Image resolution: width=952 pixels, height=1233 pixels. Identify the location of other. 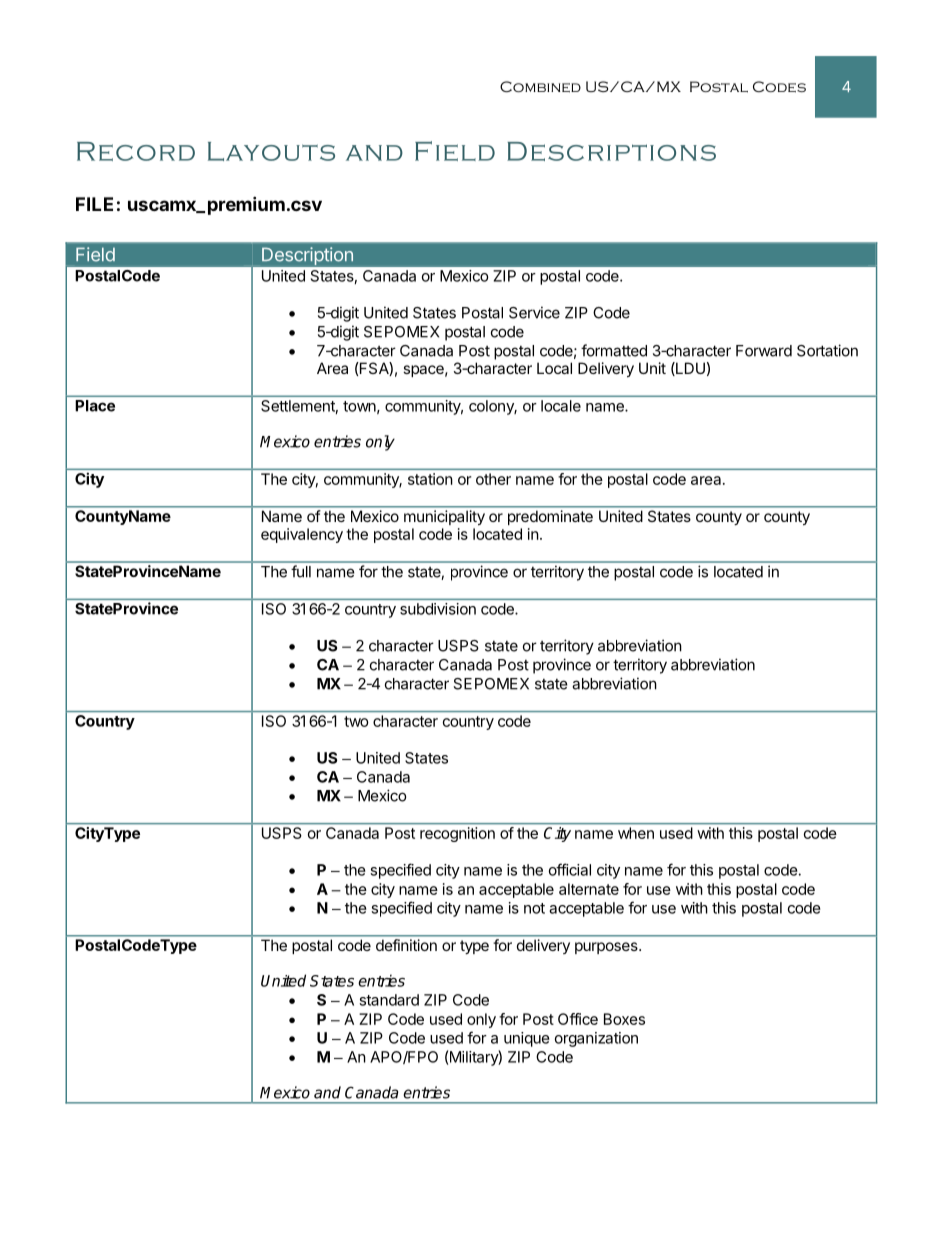
(493, 479).
